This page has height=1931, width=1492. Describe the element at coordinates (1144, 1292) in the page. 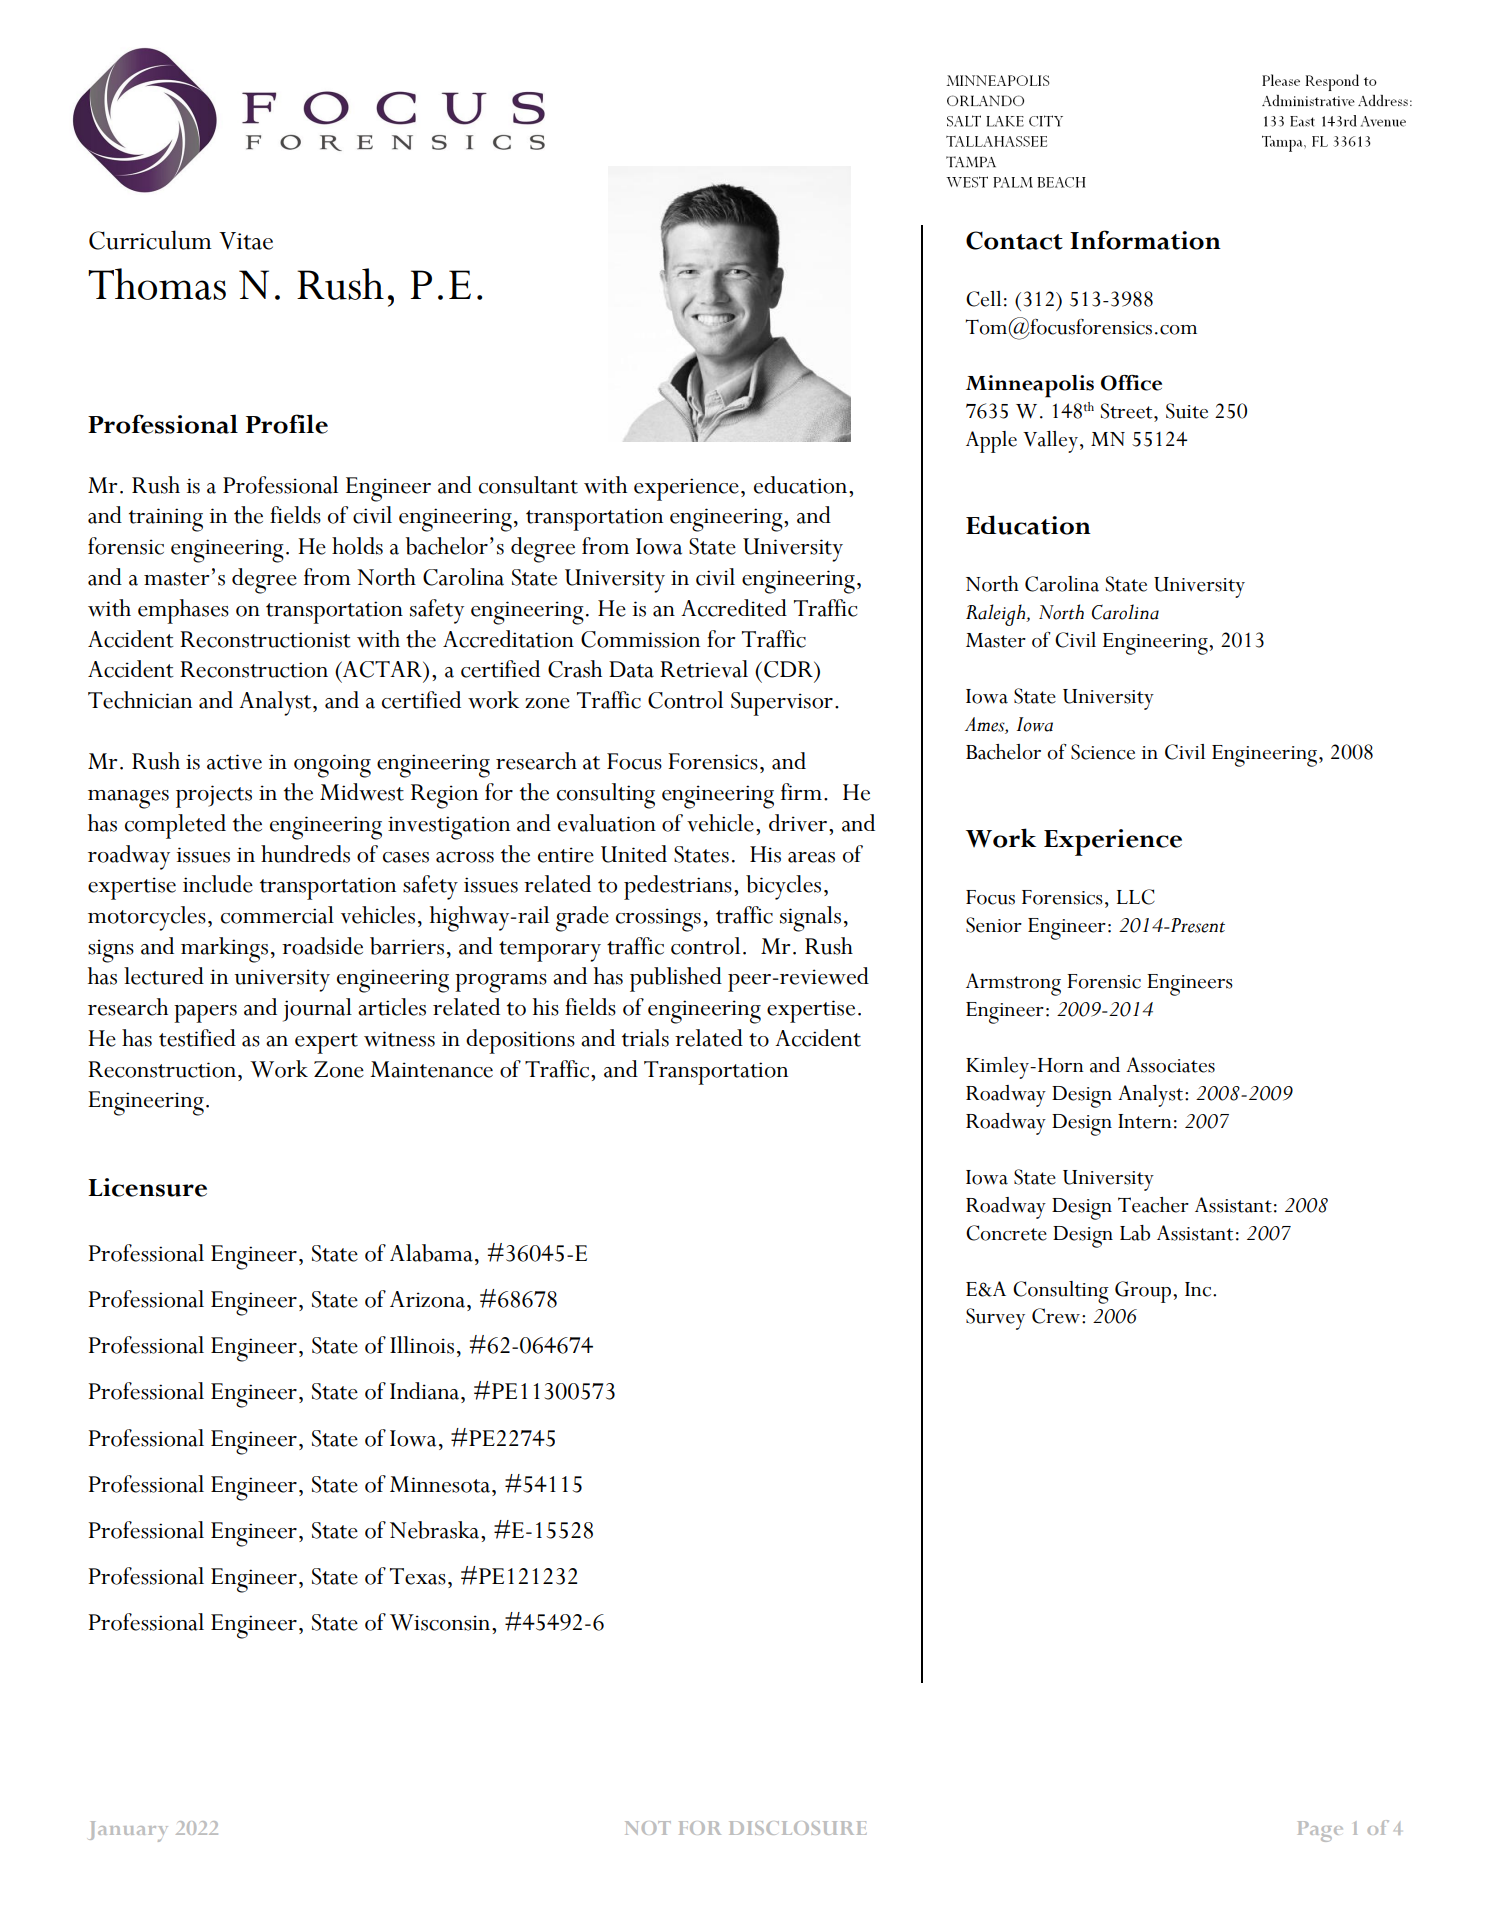

I see `Group` at that location.
